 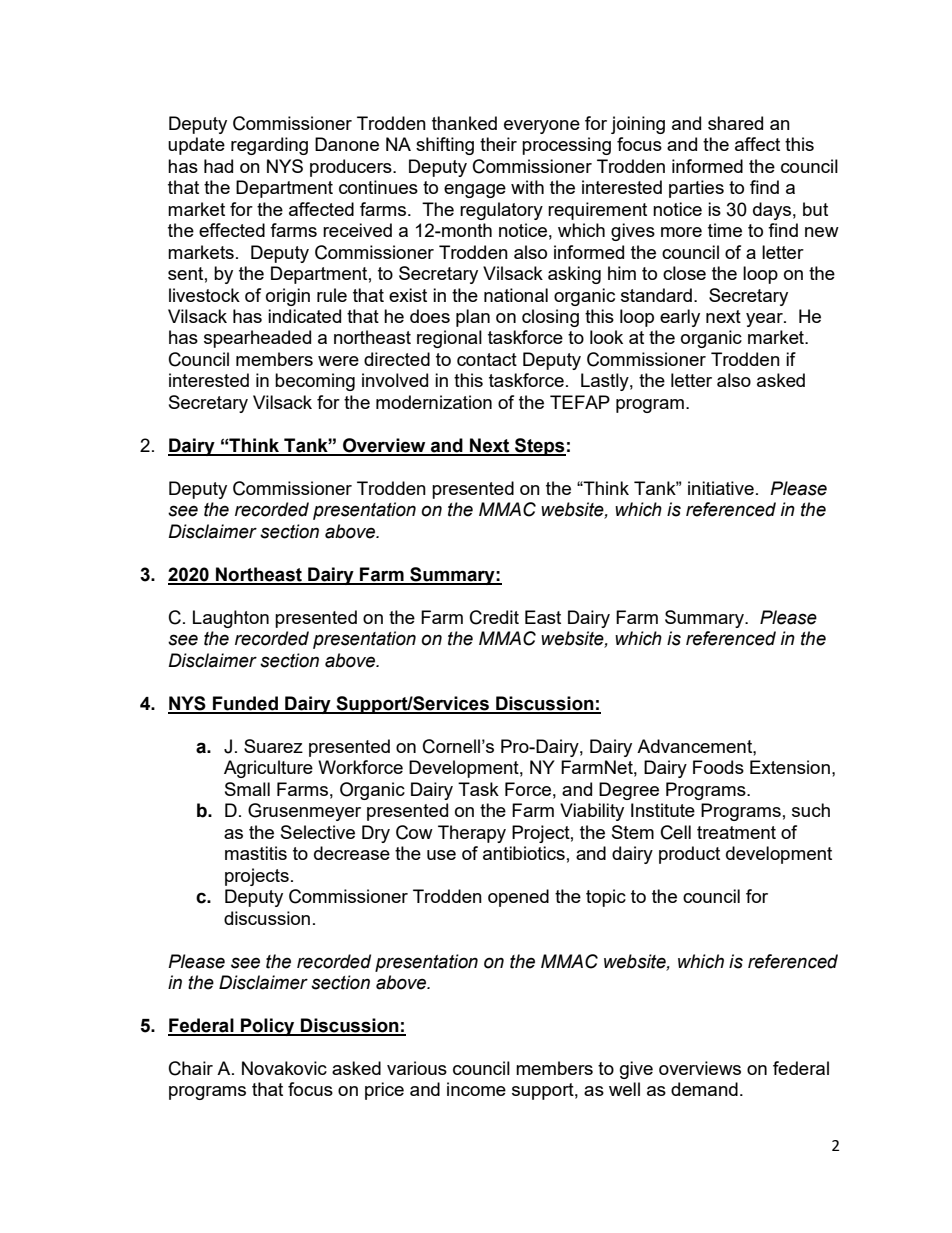 I want to click on their, so click(x=498, y=144).
